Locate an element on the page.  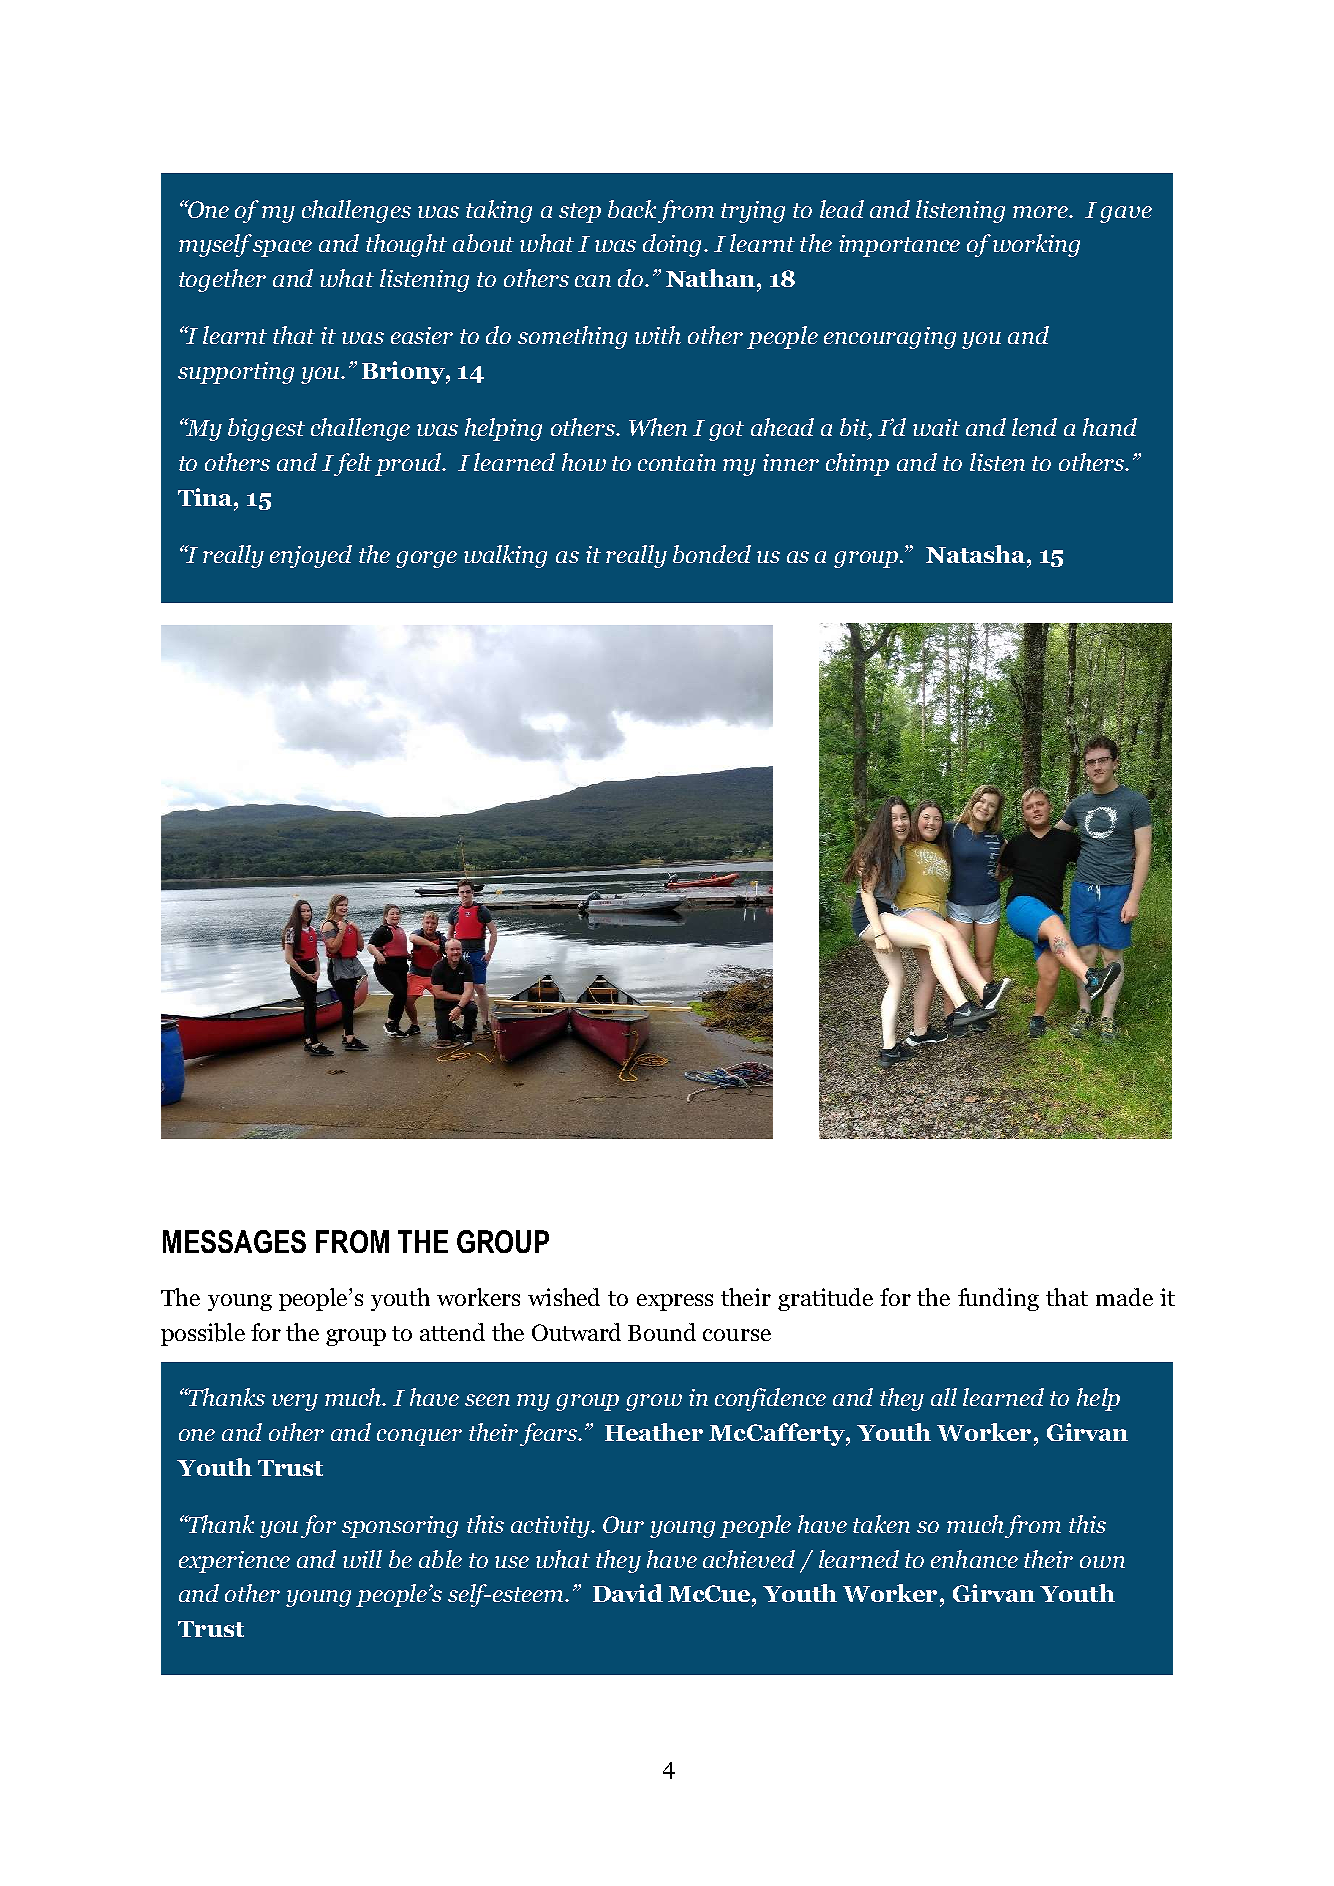
working is located at coordinates (1036, 245).
